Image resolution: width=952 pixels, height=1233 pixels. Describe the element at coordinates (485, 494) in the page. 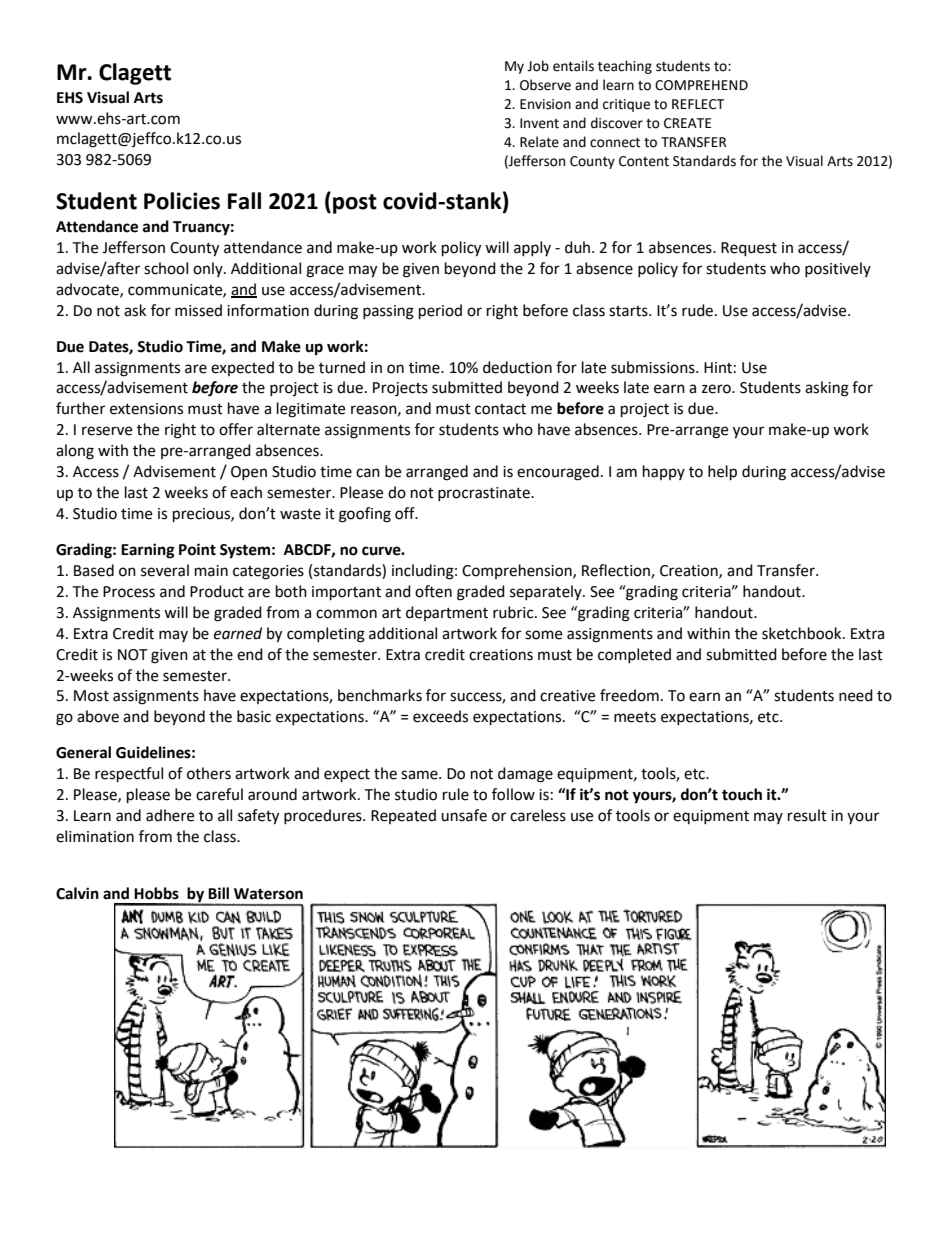

I see `procrastinate` at that location.
